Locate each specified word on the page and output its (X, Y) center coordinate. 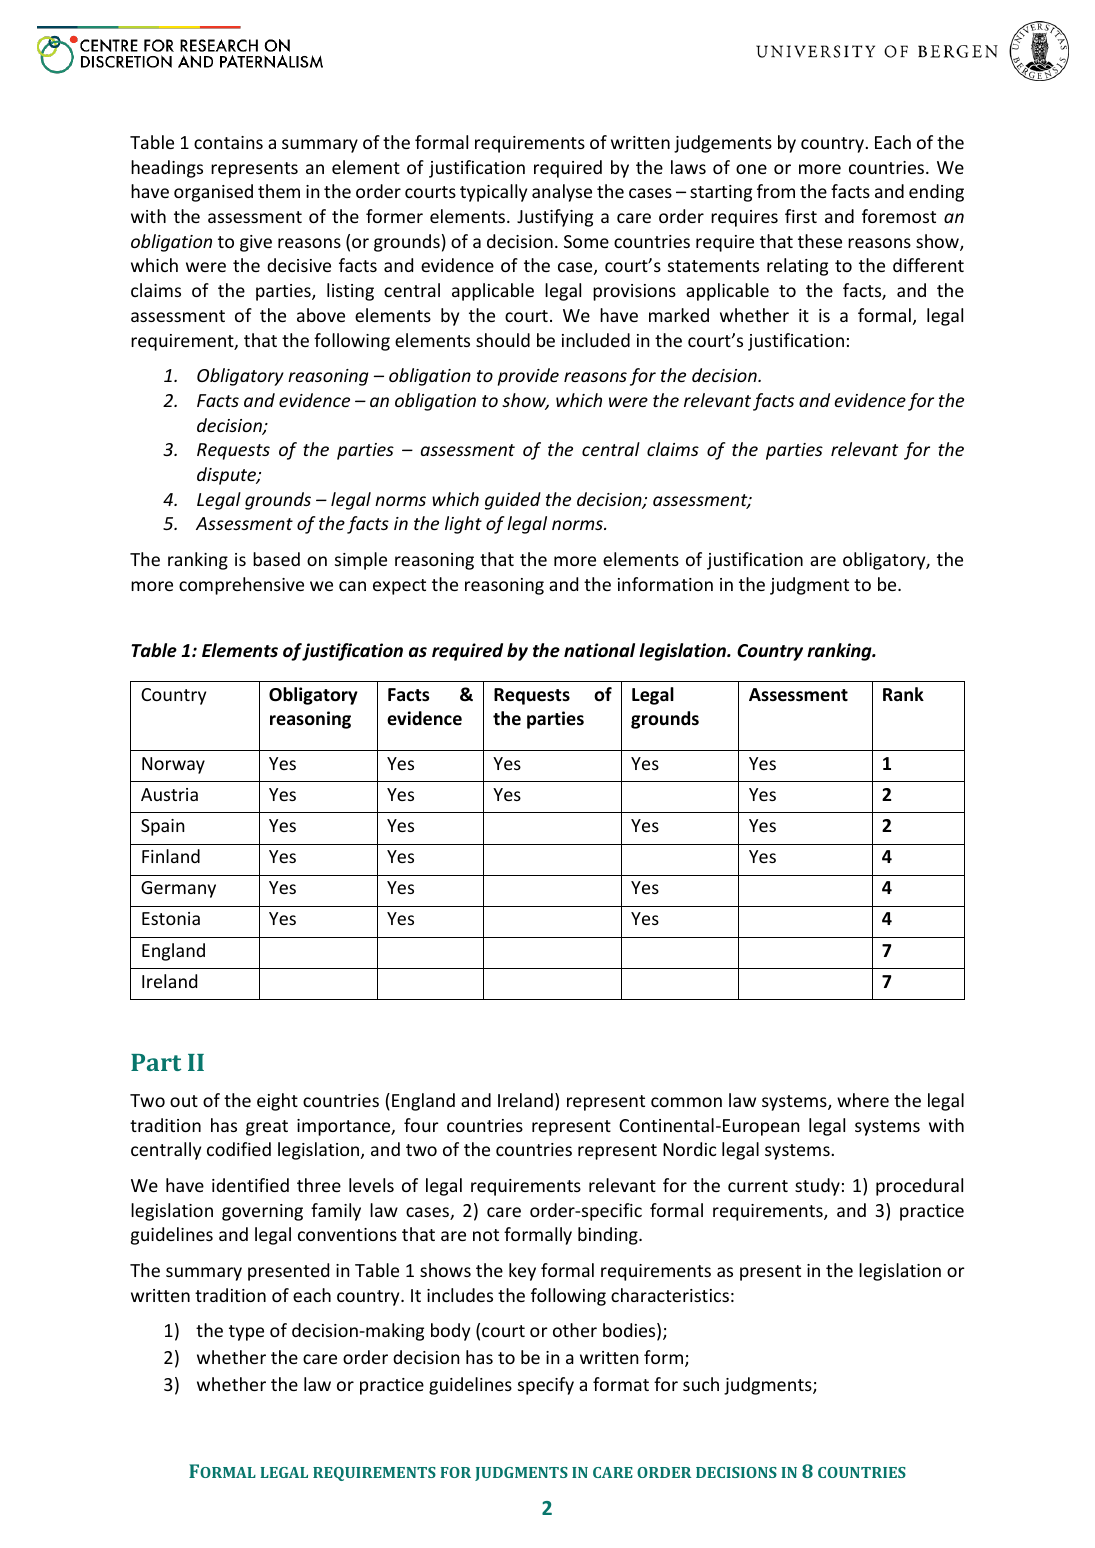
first (801, 216)
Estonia (171, 918)
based (276, 559)
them (279, 191)
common (686, 1102)
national (599, 650)
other (575, 1330)
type (246, 1333)
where (863, 1100)
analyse (562, 193)
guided (513, 501)
